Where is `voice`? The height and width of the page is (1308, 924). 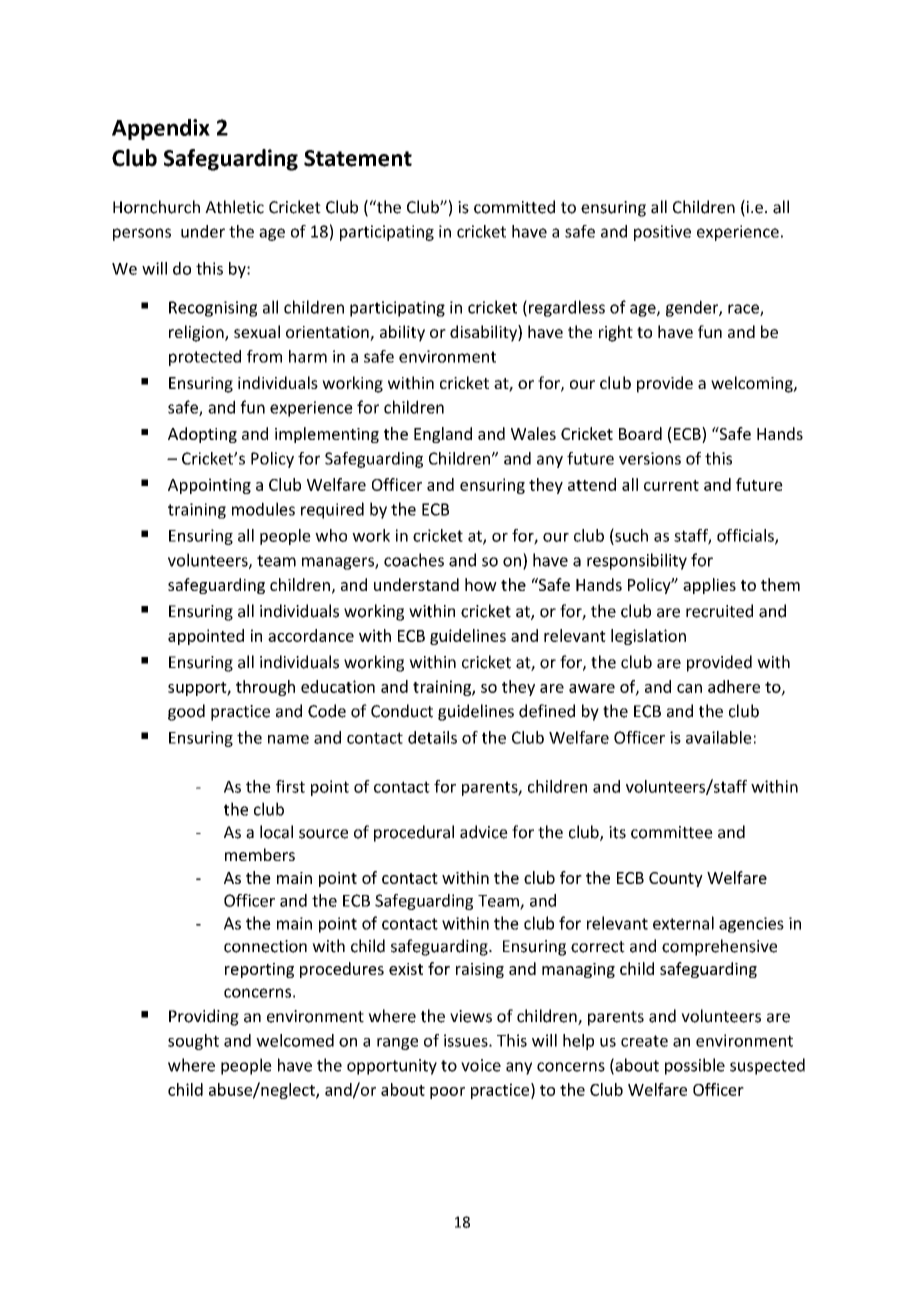
voice is located at coordinates (481, 1065).
